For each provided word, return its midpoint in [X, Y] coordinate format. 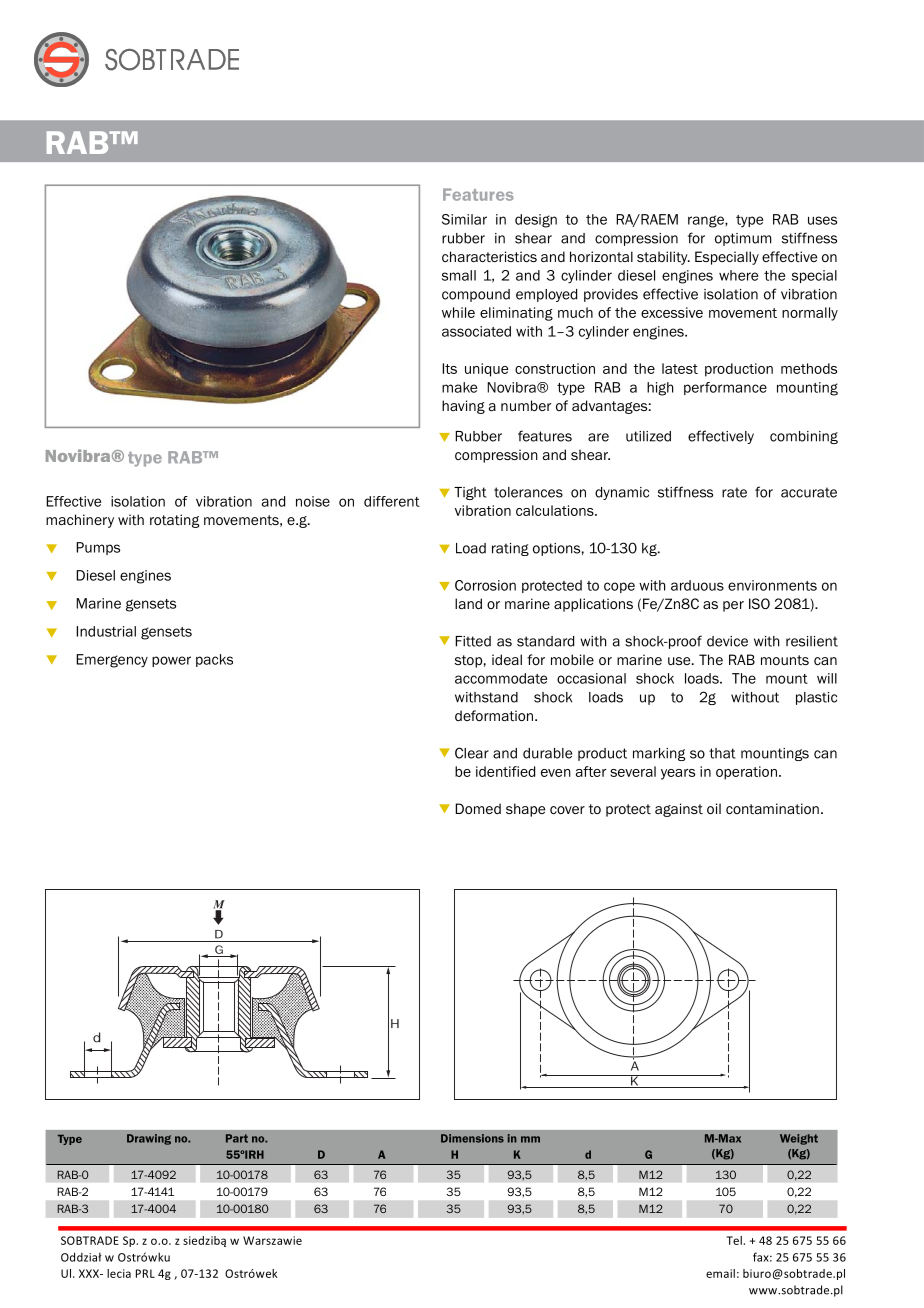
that [722, 753]
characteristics [489, 256]
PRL [145, 1273]
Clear [472, 753]
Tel [734, 1240]
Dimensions [472, 1138]
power [171, 661]
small [459, 275]
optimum [743, 239]
